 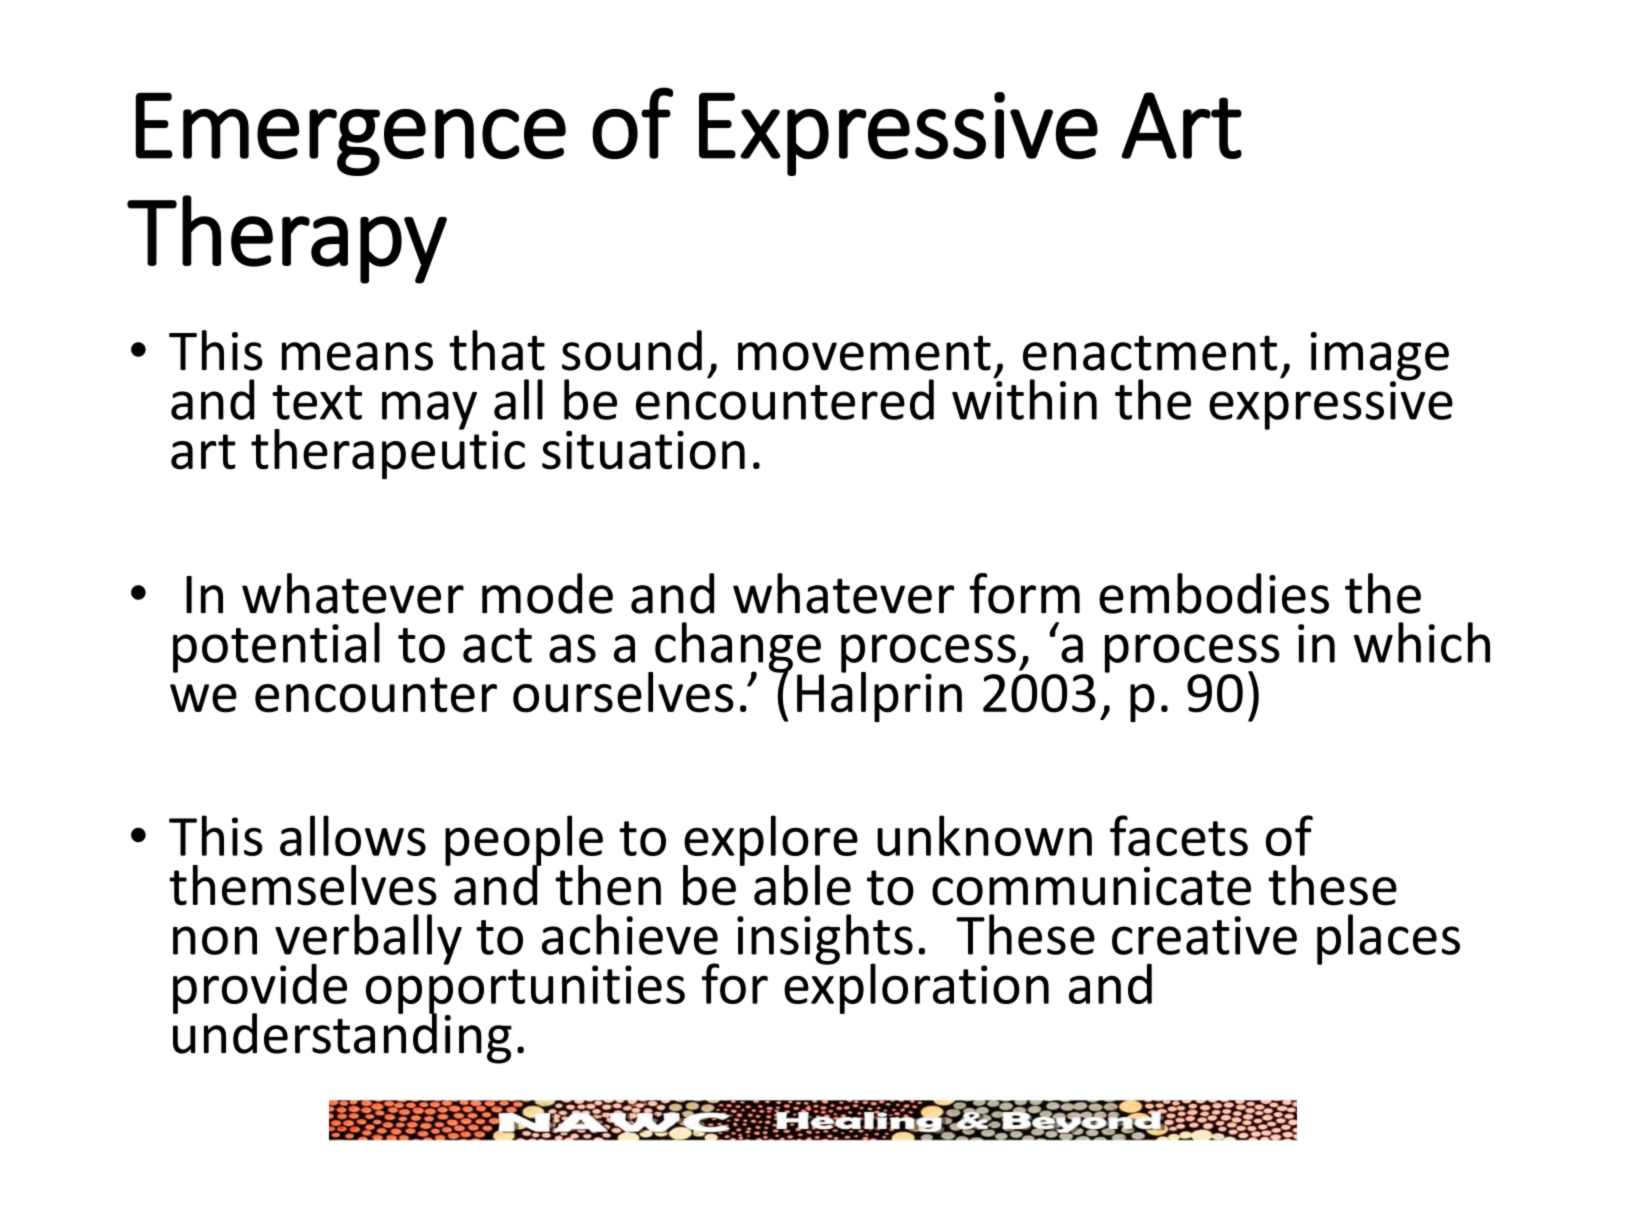 I want to click on change, so click(x=739, y=648).
